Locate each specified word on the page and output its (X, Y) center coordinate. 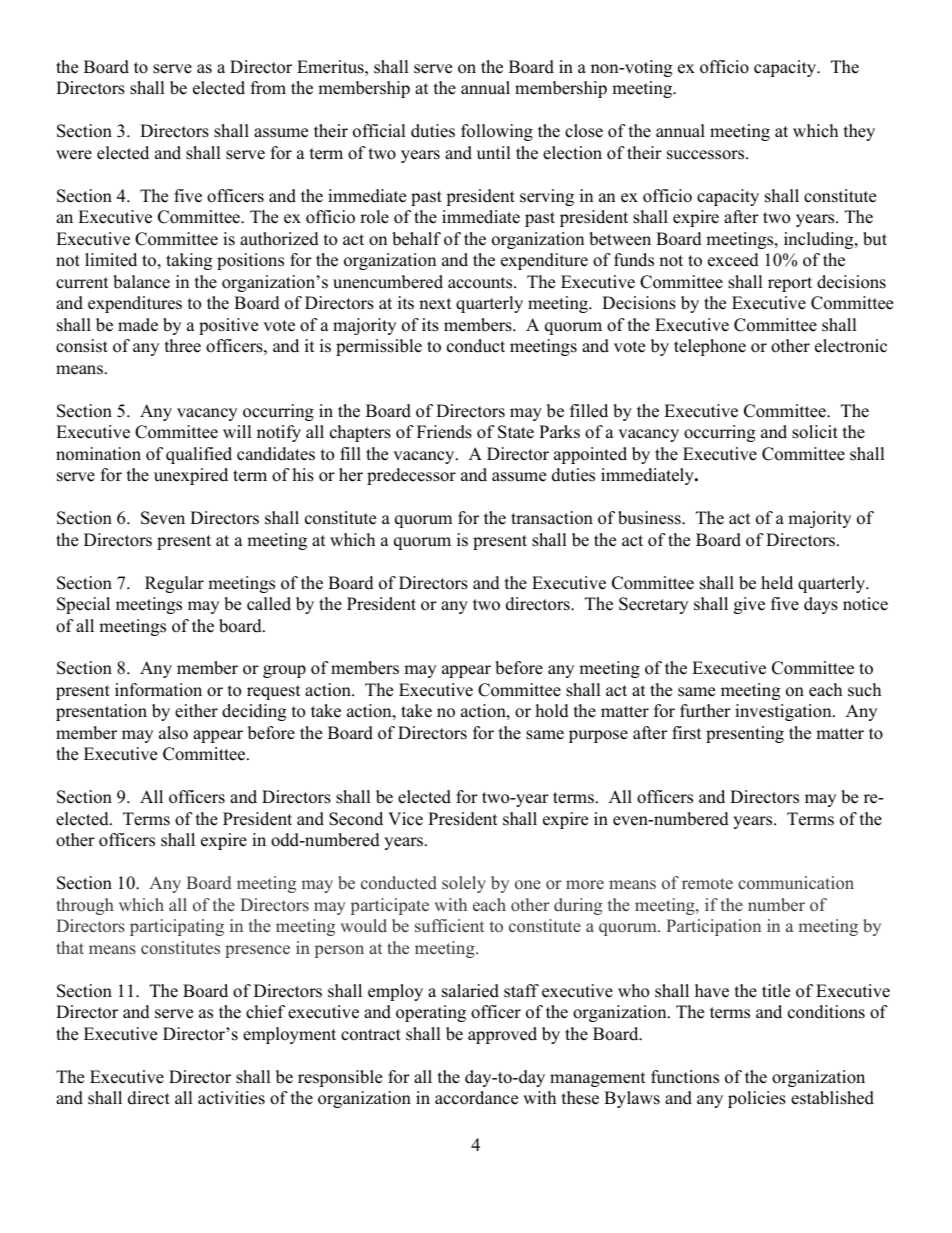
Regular (174, 584)
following (497, 132)
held (777, 583)
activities (231, 1098)
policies (757, 1099)
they (859, 132)
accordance (476, 1098)
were (74, 155)
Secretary (653, 605)
